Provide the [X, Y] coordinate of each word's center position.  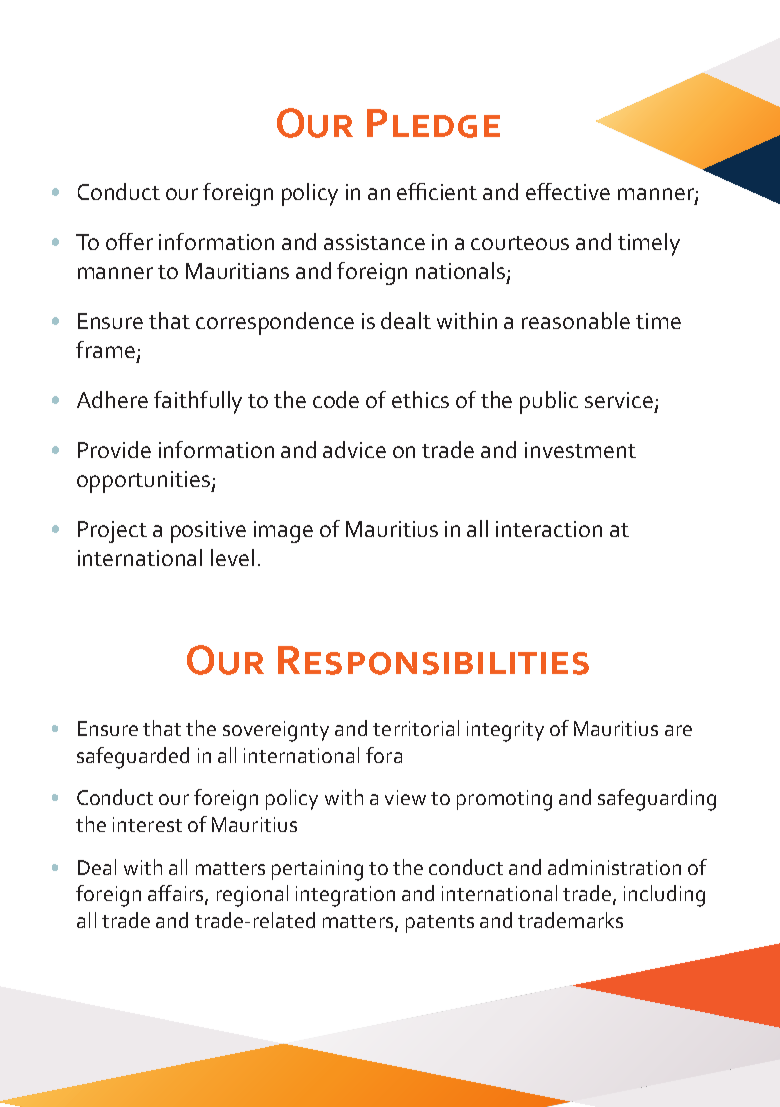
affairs [177, 894]
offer [129, 241]
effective [568, 191]
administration [614, 867]
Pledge [433, 123]
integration [345, 896]
